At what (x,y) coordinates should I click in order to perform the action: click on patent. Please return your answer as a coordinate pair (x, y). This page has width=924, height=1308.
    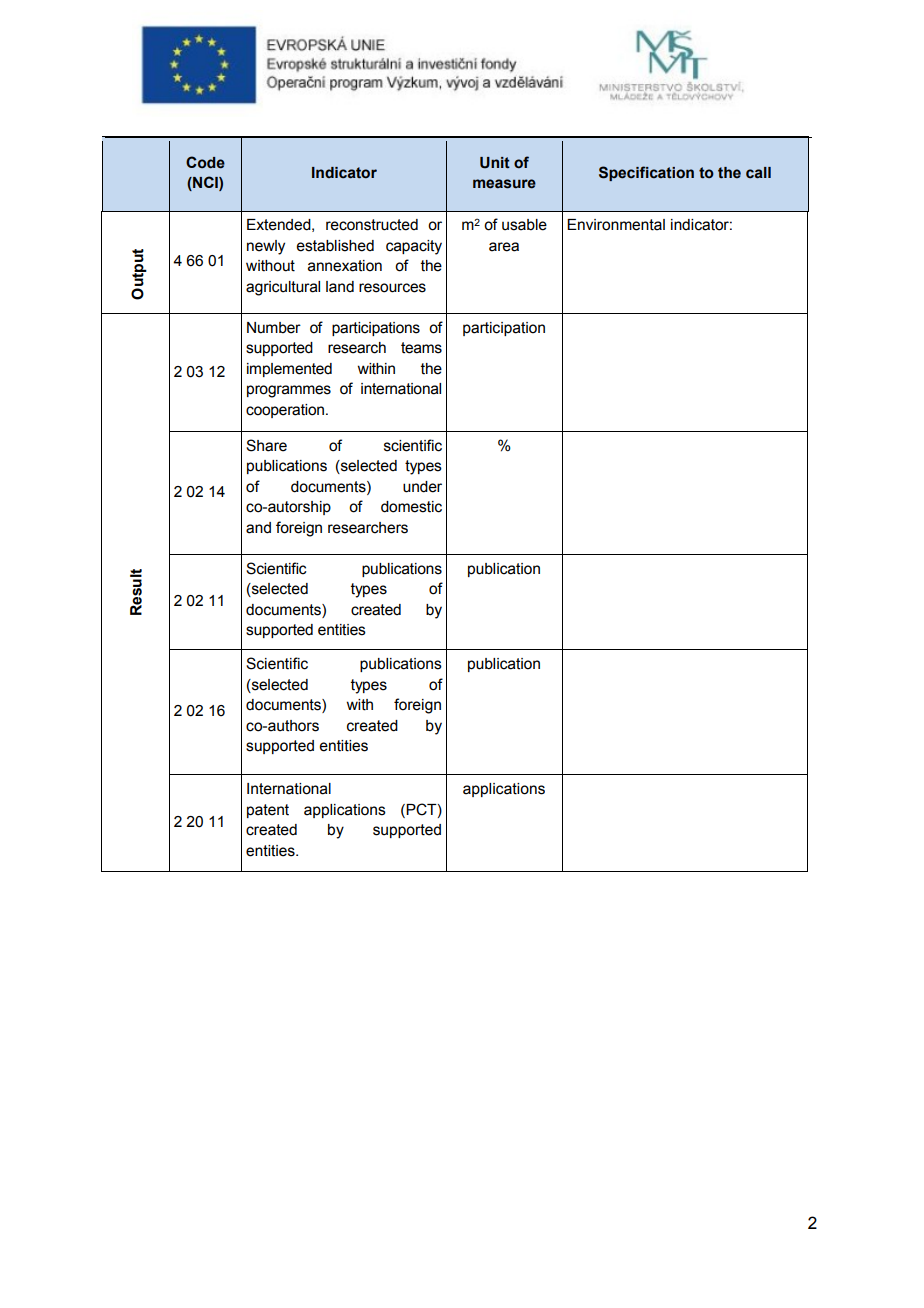
    Looking at the image, I should click on (268, 811).
